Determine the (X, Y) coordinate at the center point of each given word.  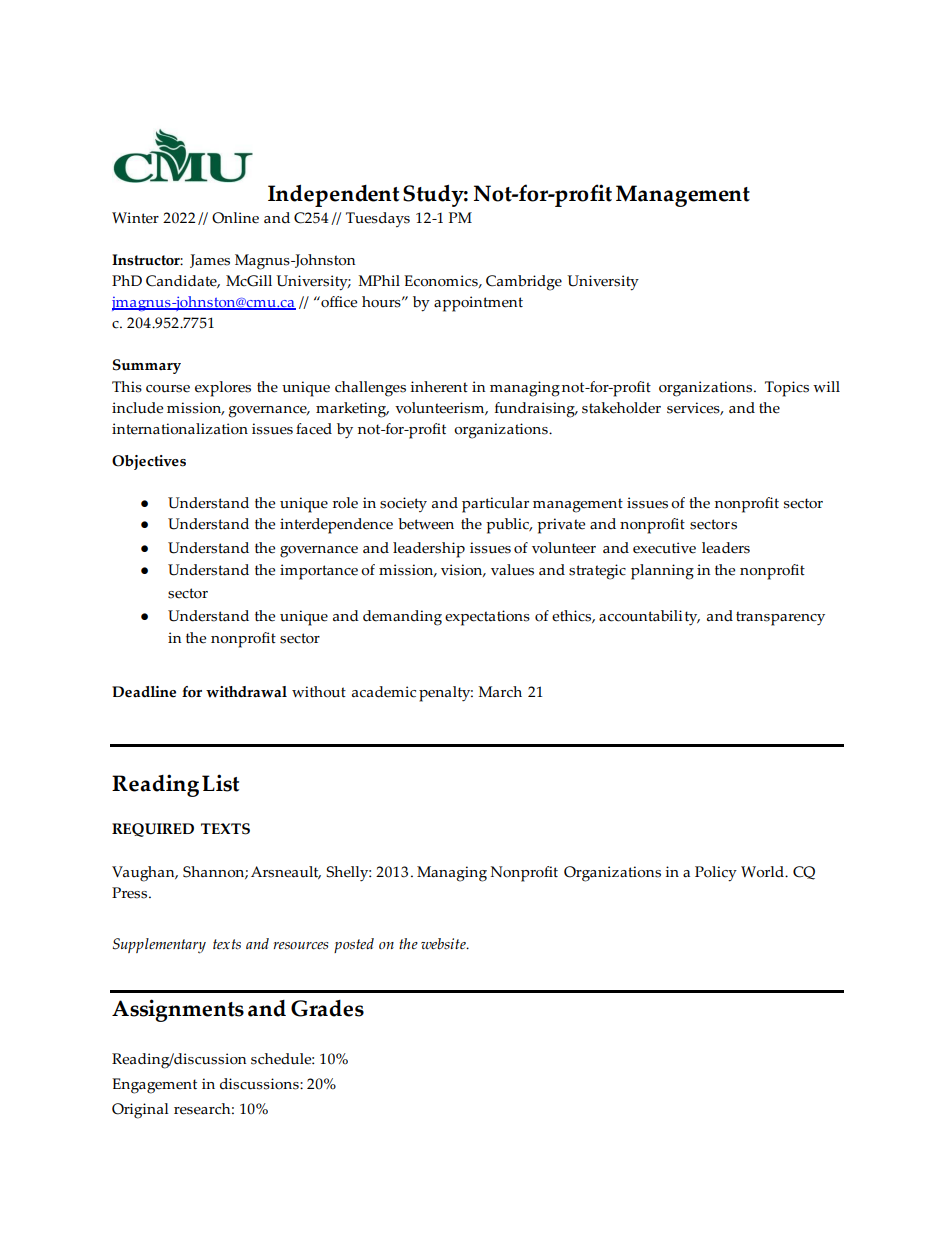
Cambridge (524, 283)
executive (664, 548)
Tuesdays (378, 219)
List (220, 783)
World (763, 872)
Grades (327, 1008)
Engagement (154, 1086)
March (500, 692)
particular (495, 505)
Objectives (149, 462)
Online (235, 218)
